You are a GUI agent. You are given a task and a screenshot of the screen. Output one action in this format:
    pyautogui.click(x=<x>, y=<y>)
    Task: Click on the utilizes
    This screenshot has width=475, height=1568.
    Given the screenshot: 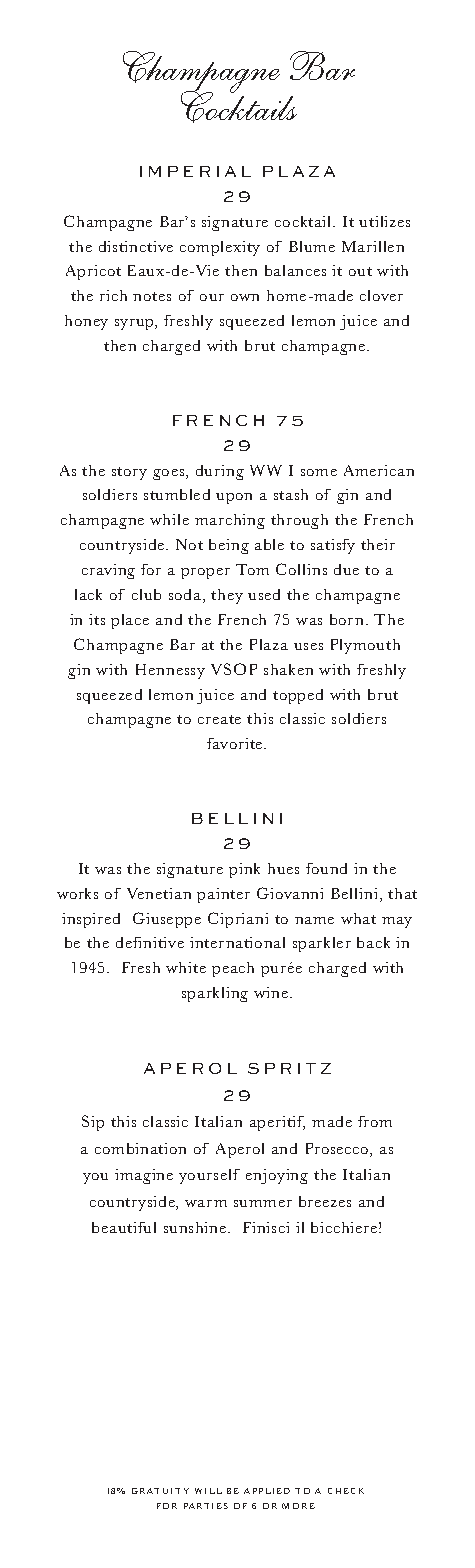 What is the action you would take?
    pyautogui.click(x=384, y=221)
